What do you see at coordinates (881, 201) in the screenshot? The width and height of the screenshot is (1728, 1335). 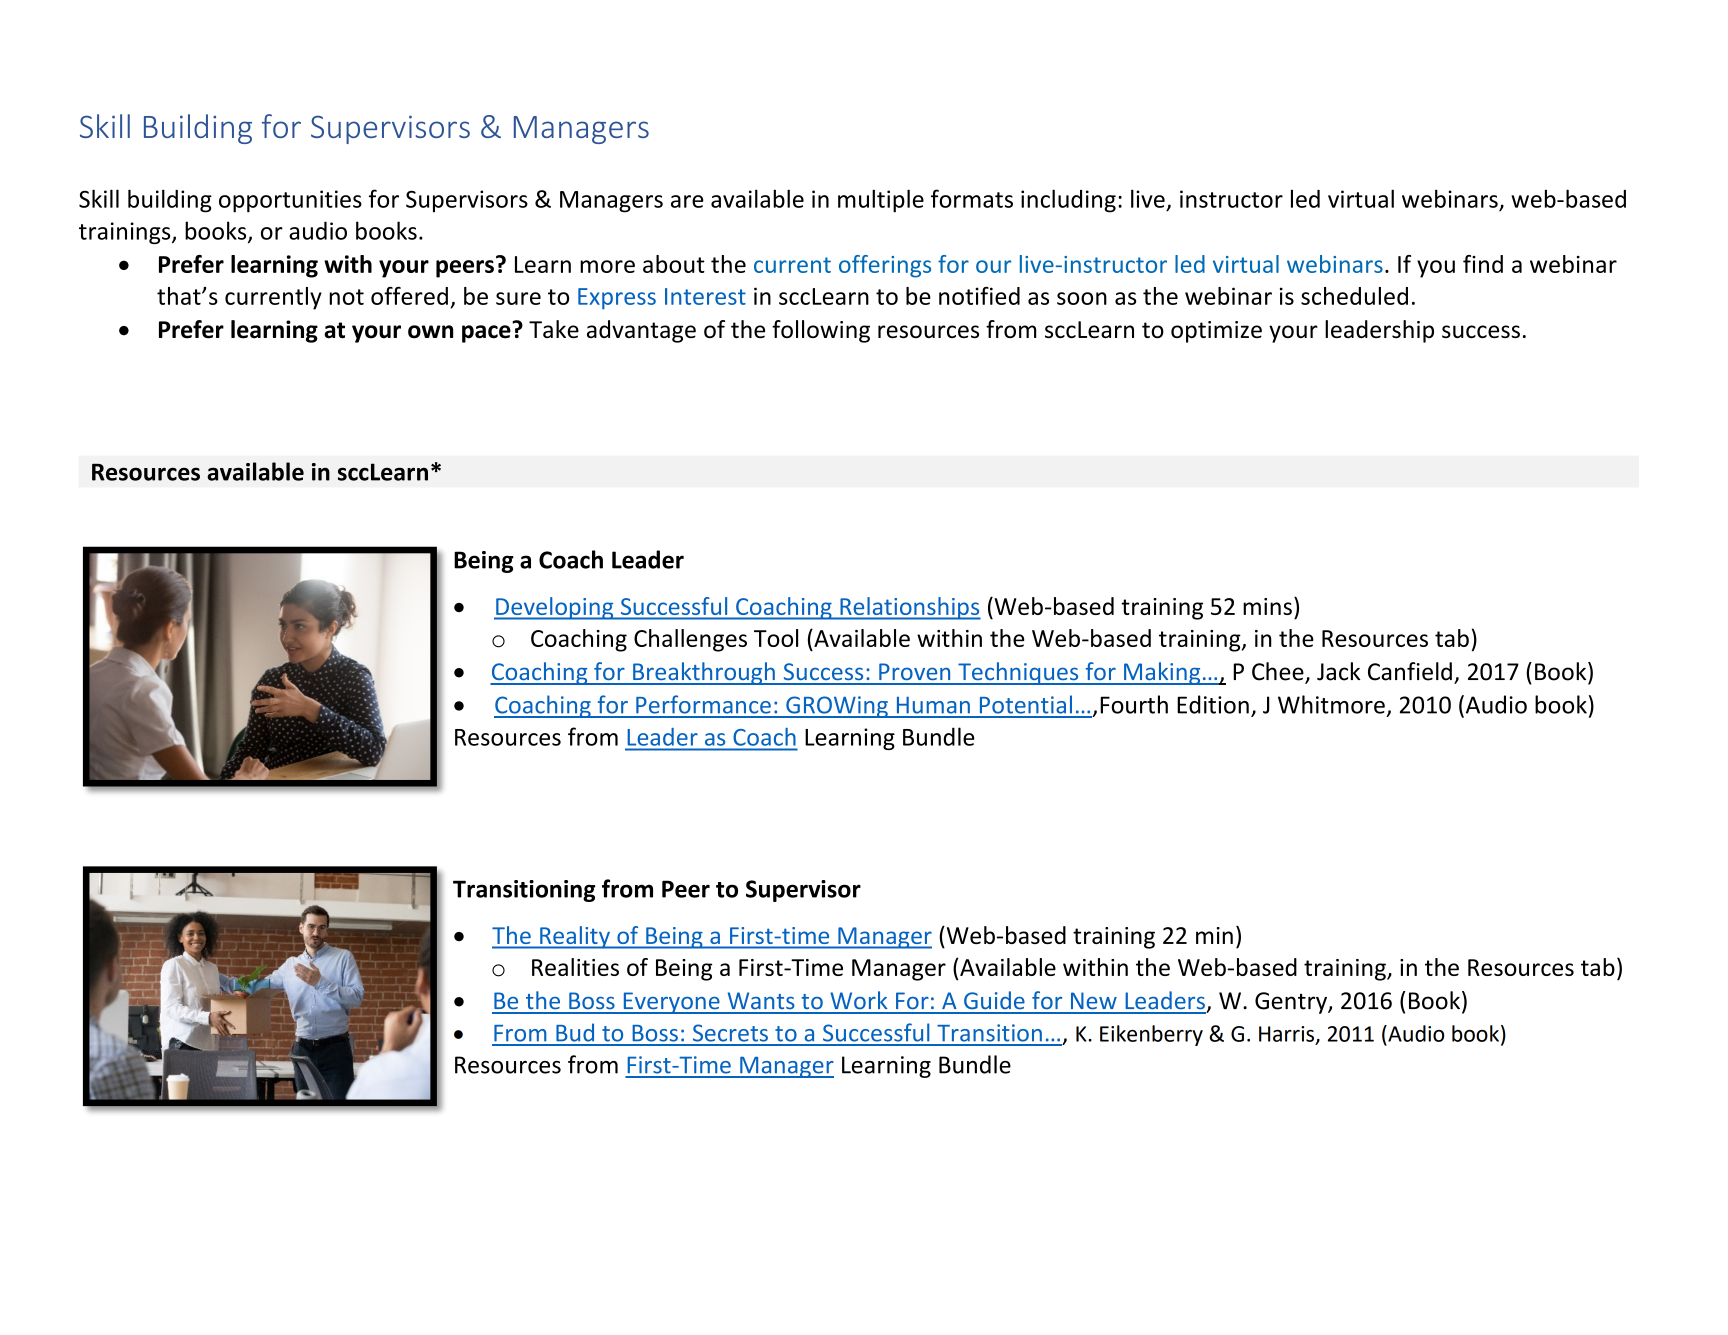 I see `multiple` at bounding box center [881, 201].
